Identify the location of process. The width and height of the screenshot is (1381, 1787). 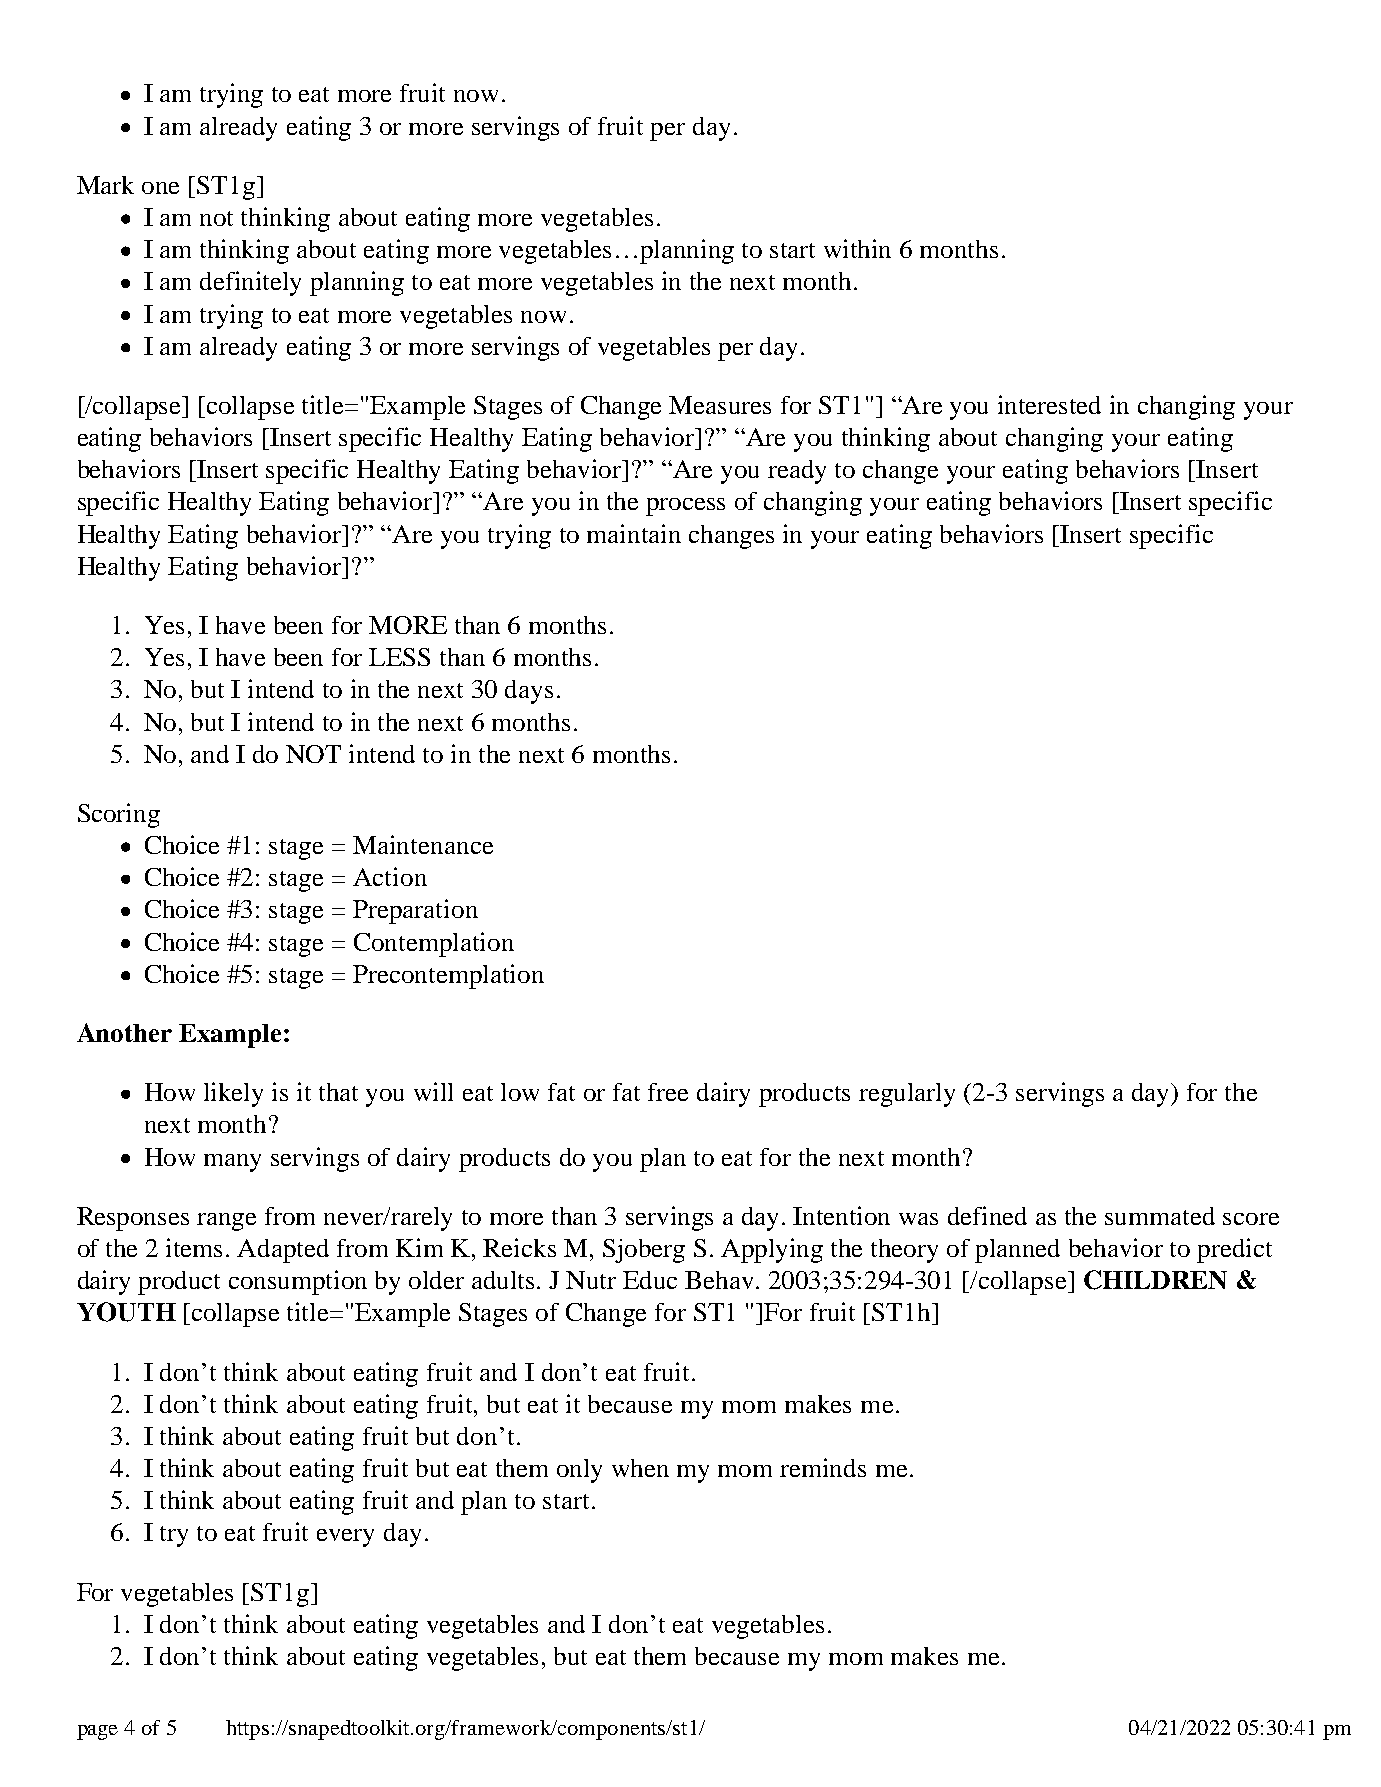
(685, 507).
